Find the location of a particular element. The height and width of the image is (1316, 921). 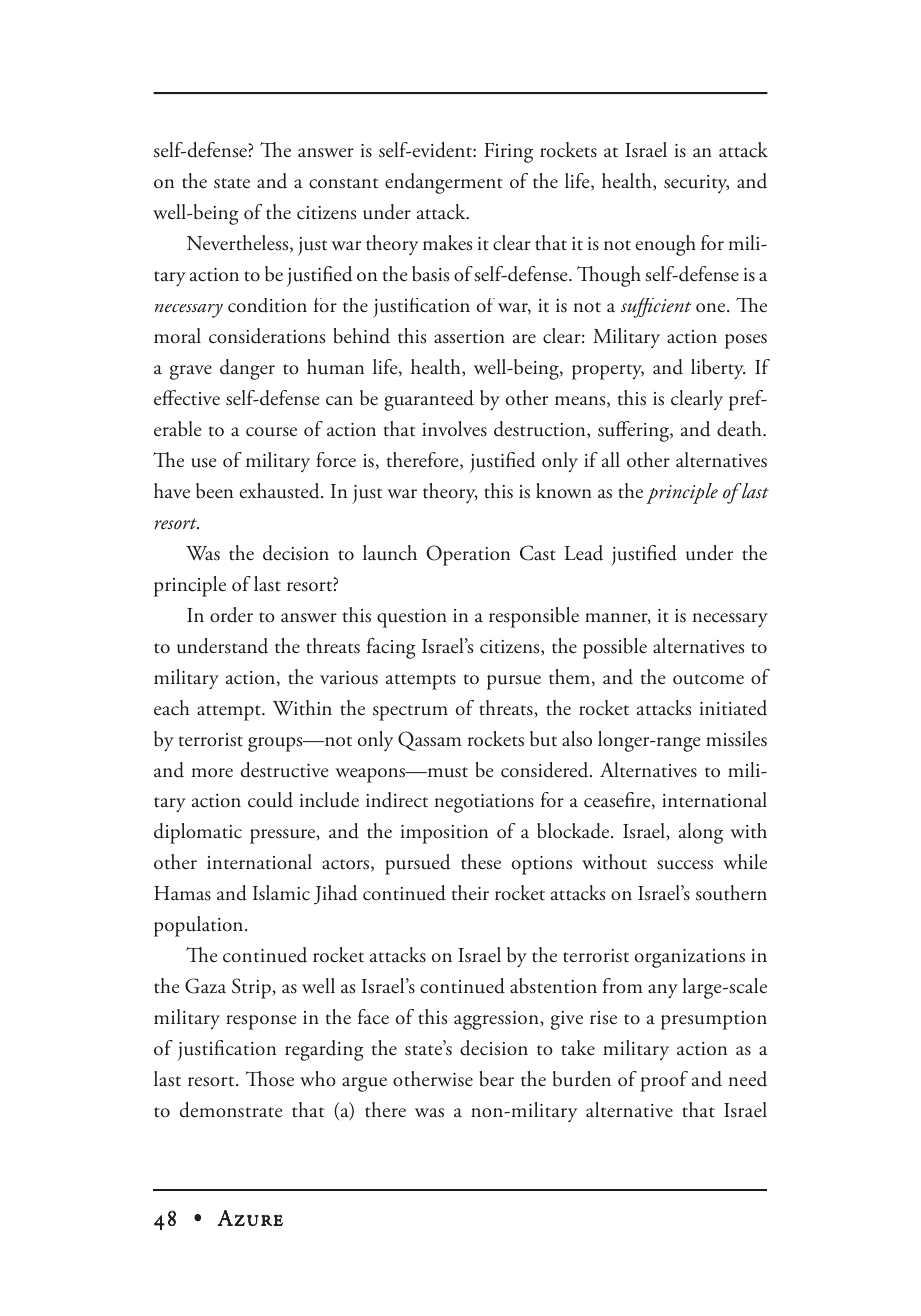

constant is located at coordinates (343, 183).
